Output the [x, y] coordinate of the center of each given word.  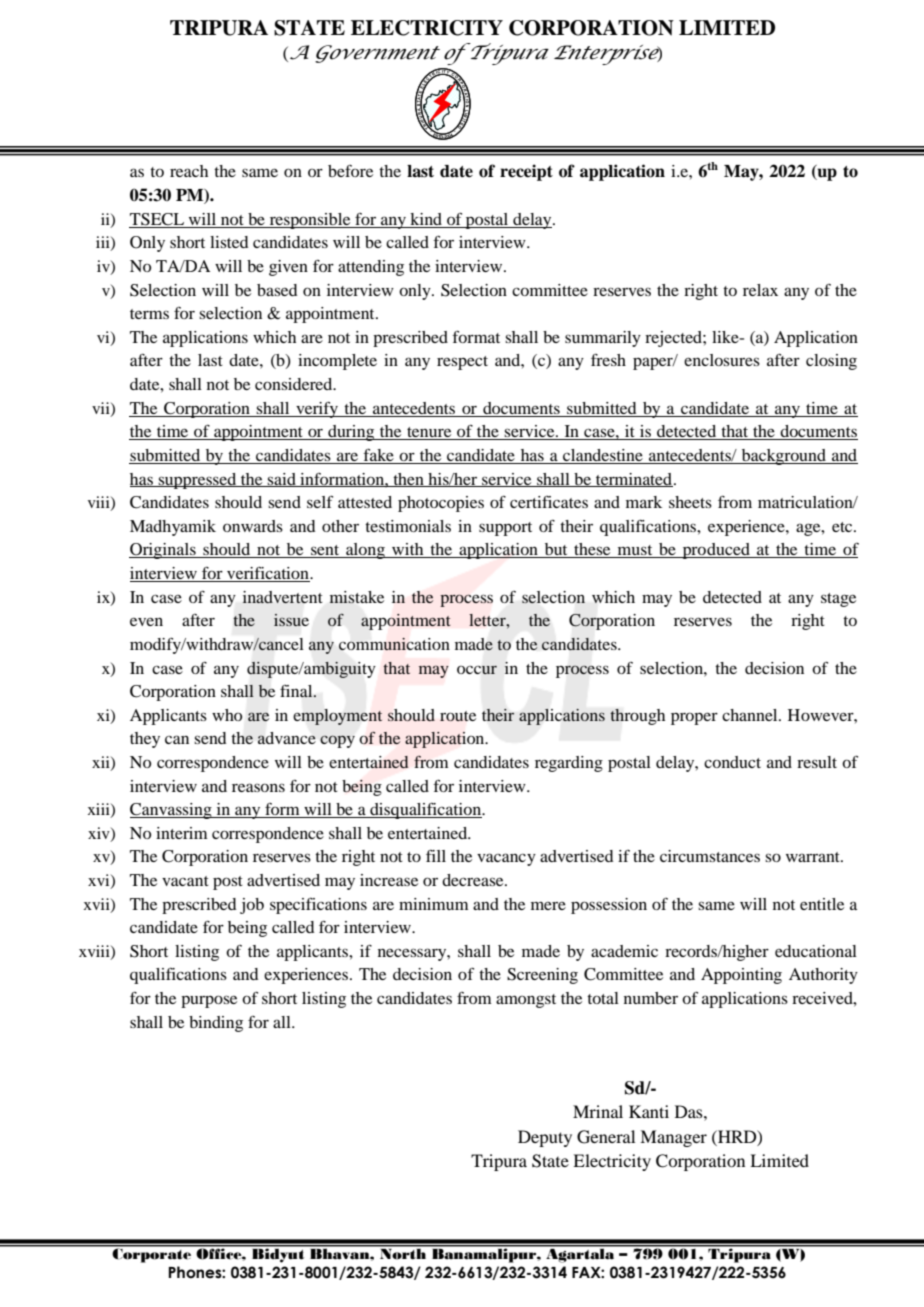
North [403, 1253]
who [227, 715]
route [458, 716]
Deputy [545, 1138]
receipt [526, 172]
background [784, 457]
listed [229, 242]
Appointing [741, 976]
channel [751, 715]
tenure [429, 433]
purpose [209, 1001]
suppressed [198, 481]
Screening [542, 976]
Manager [673, 1138]
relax [760, 290]
